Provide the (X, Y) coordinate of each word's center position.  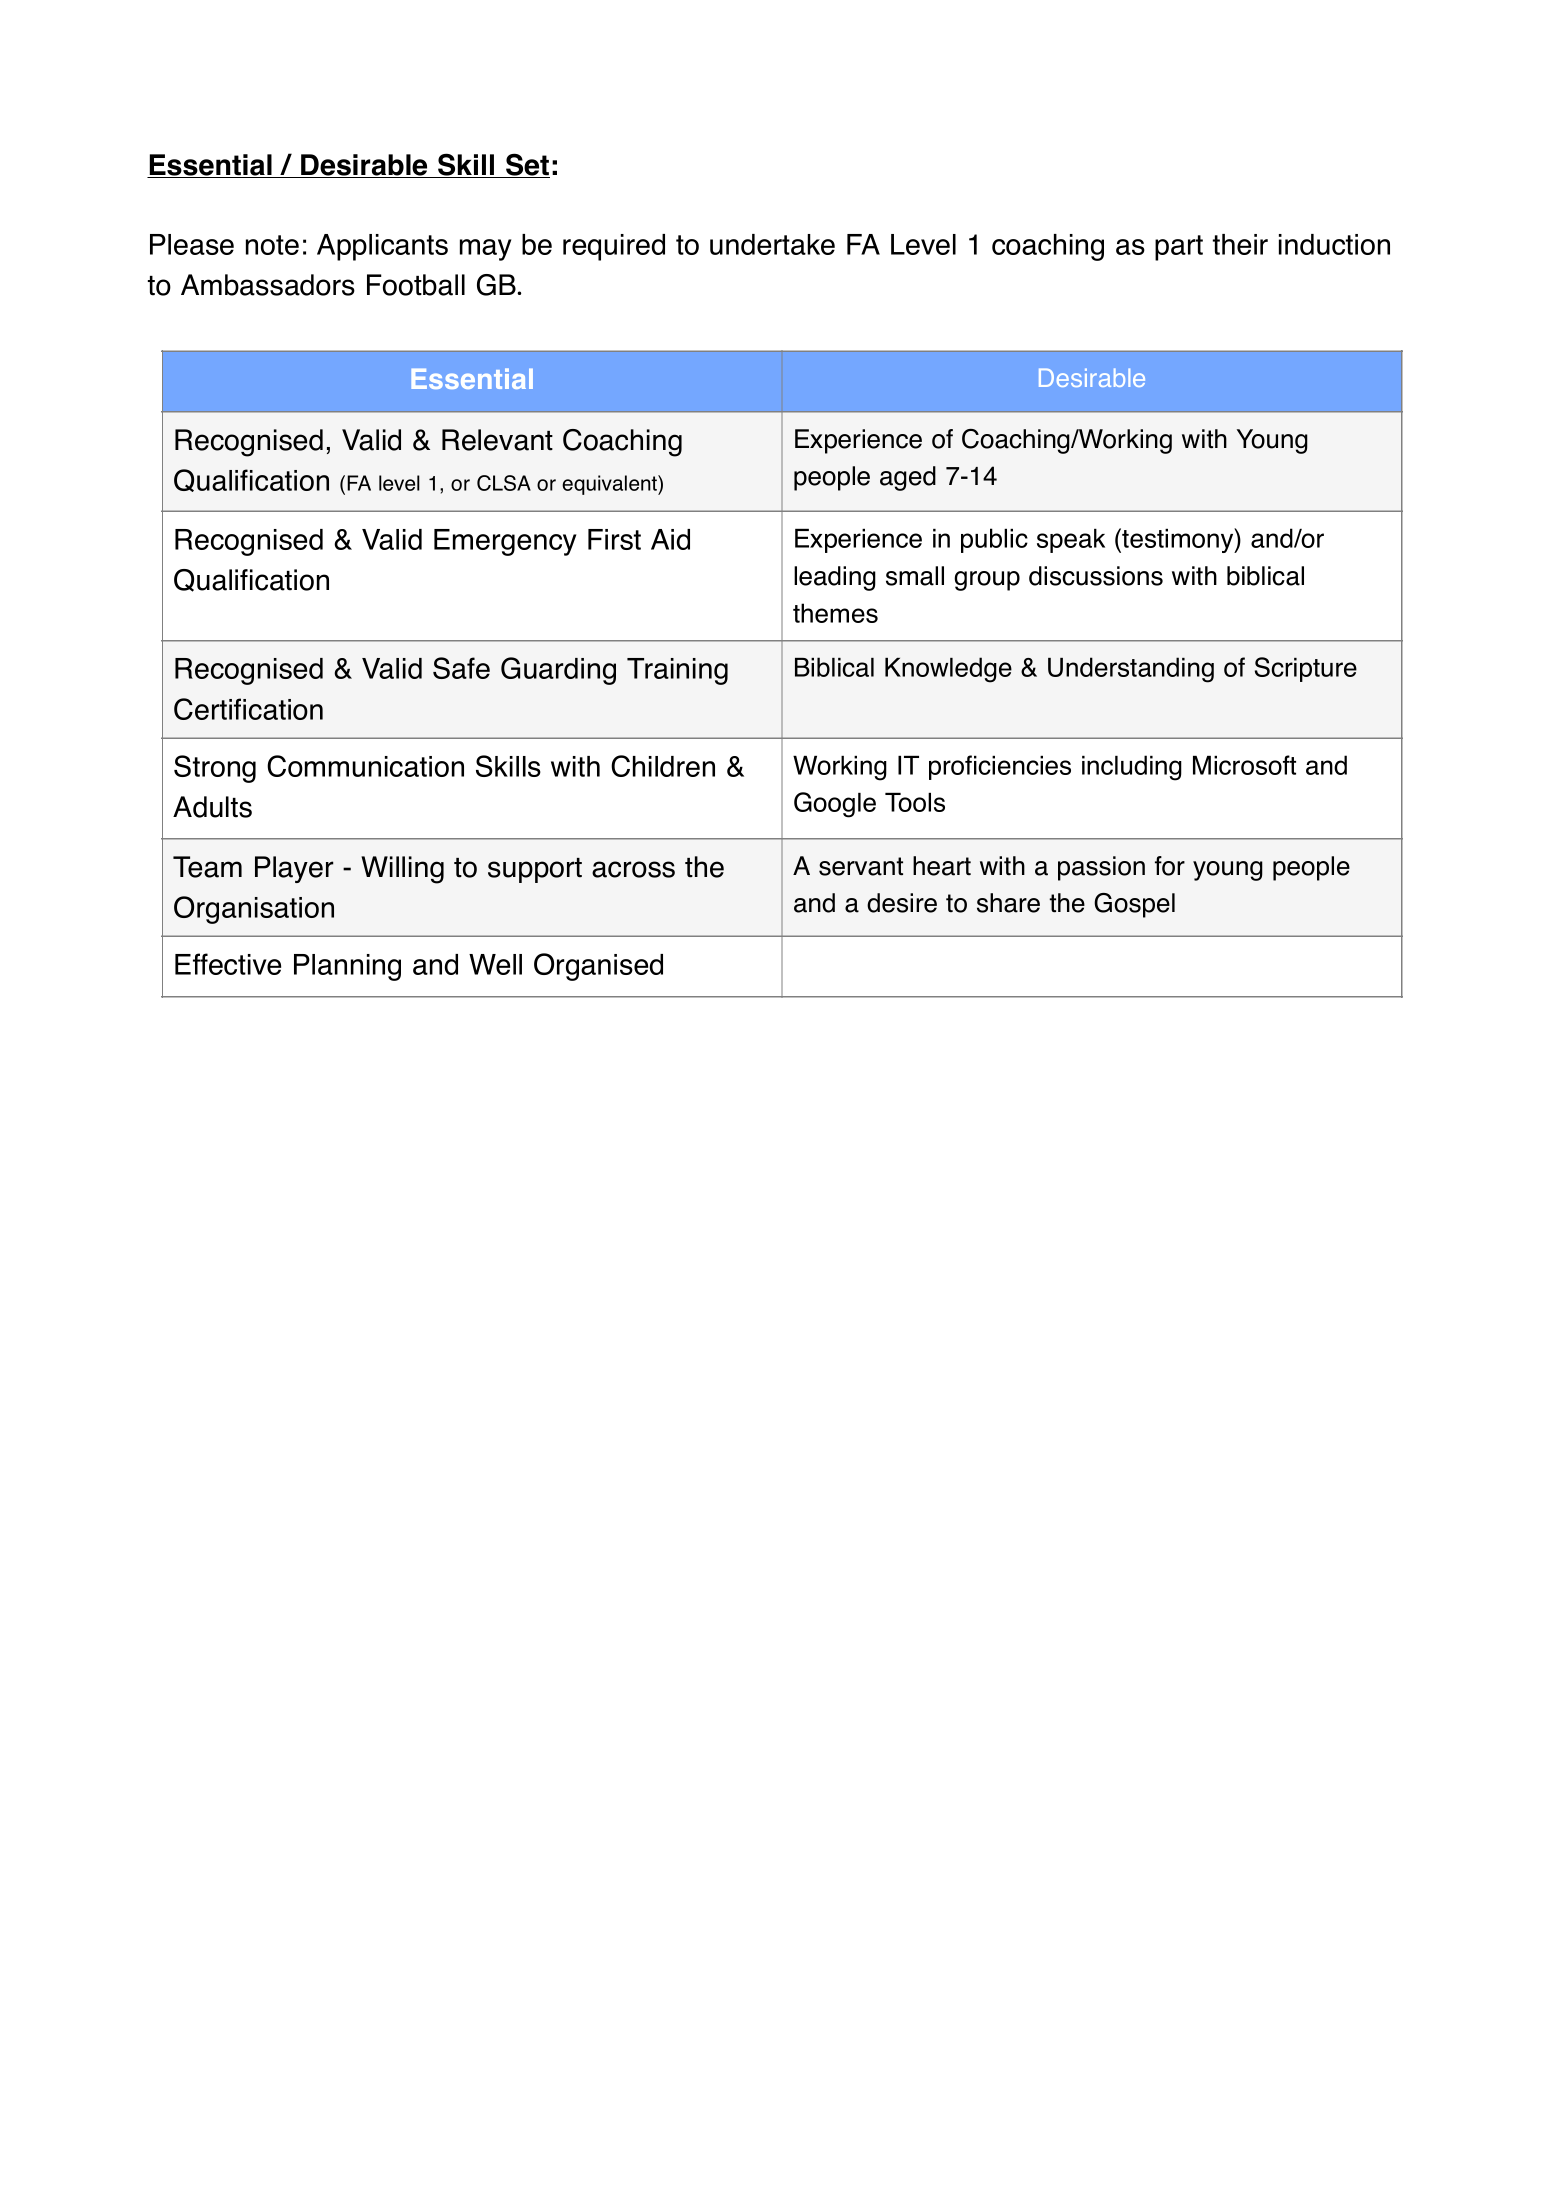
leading (835, 578)
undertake (772, 244)
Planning (347, 967)
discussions (1096, 576)
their (1240, 244)
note (272, 245)
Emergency (505, 542)
